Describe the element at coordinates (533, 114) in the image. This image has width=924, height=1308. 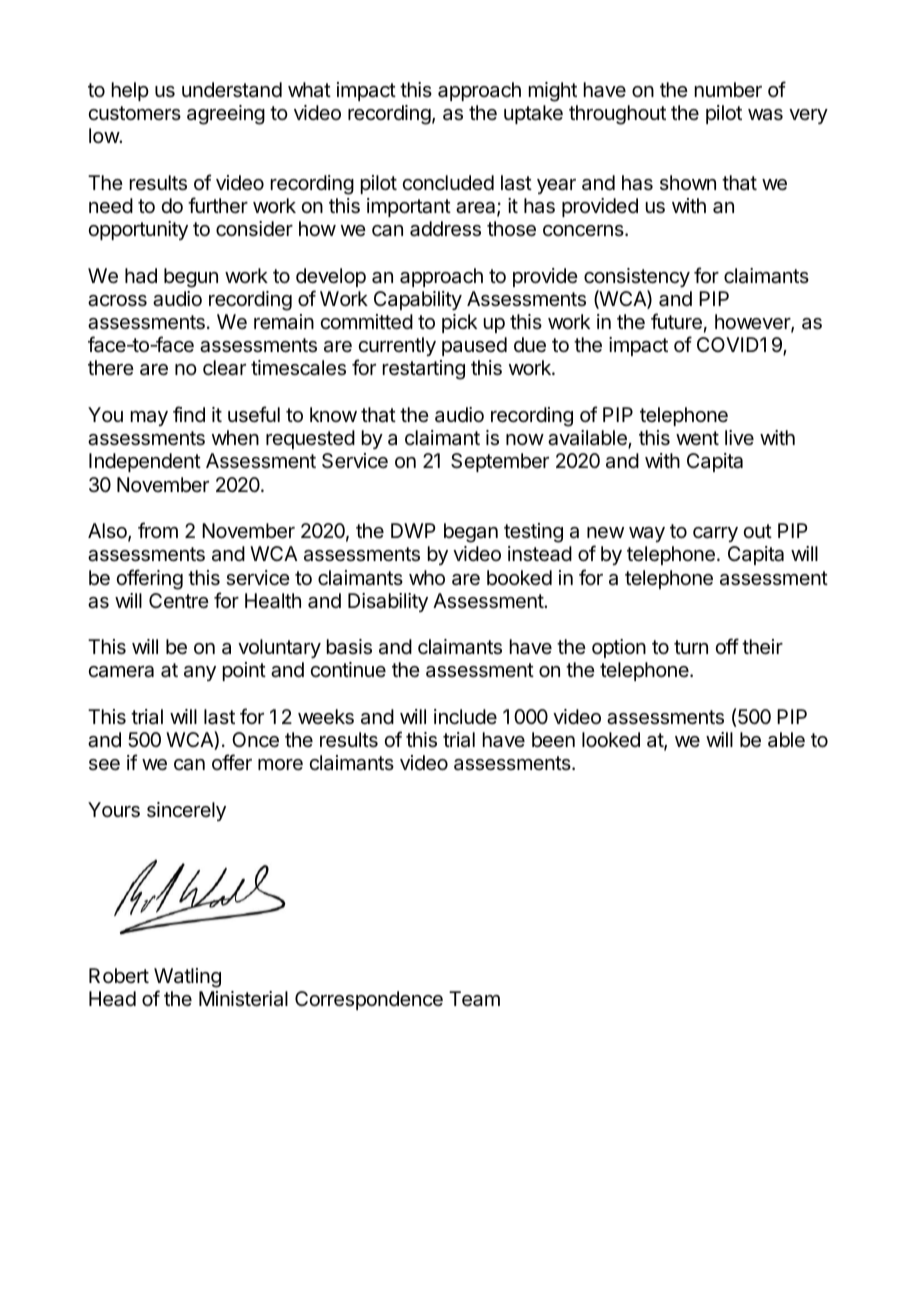
I see `uptake` at that location.
